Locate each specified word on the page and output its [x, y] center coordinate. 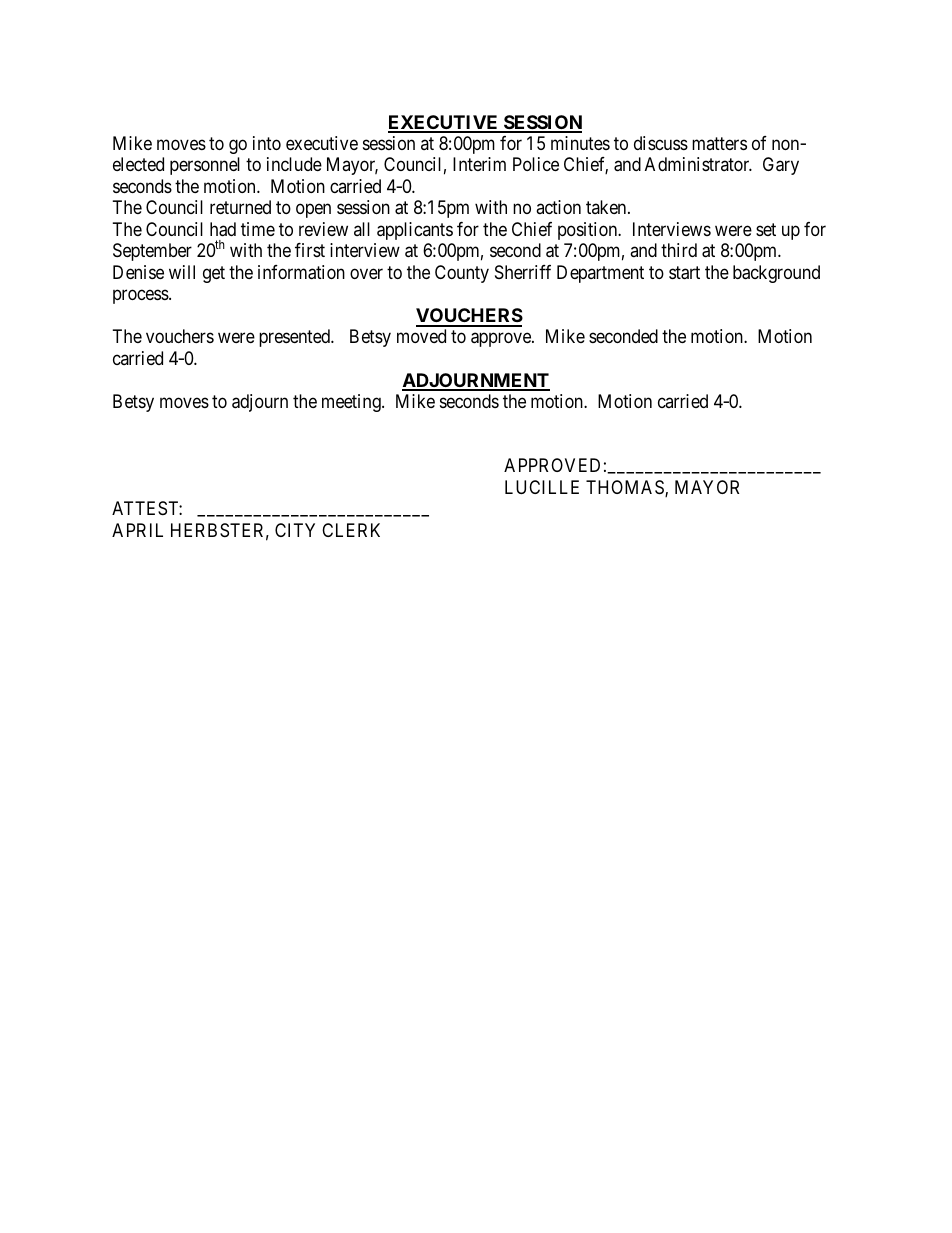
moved [421, 336]
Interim [479, 164]
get [214, 274]
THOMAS [626, 488]
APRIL [137, 530]
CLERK [351, 530]
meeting [352, 403]
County [462, 274]
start [684, 273]
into [267, 143]
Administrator [698, 164]
